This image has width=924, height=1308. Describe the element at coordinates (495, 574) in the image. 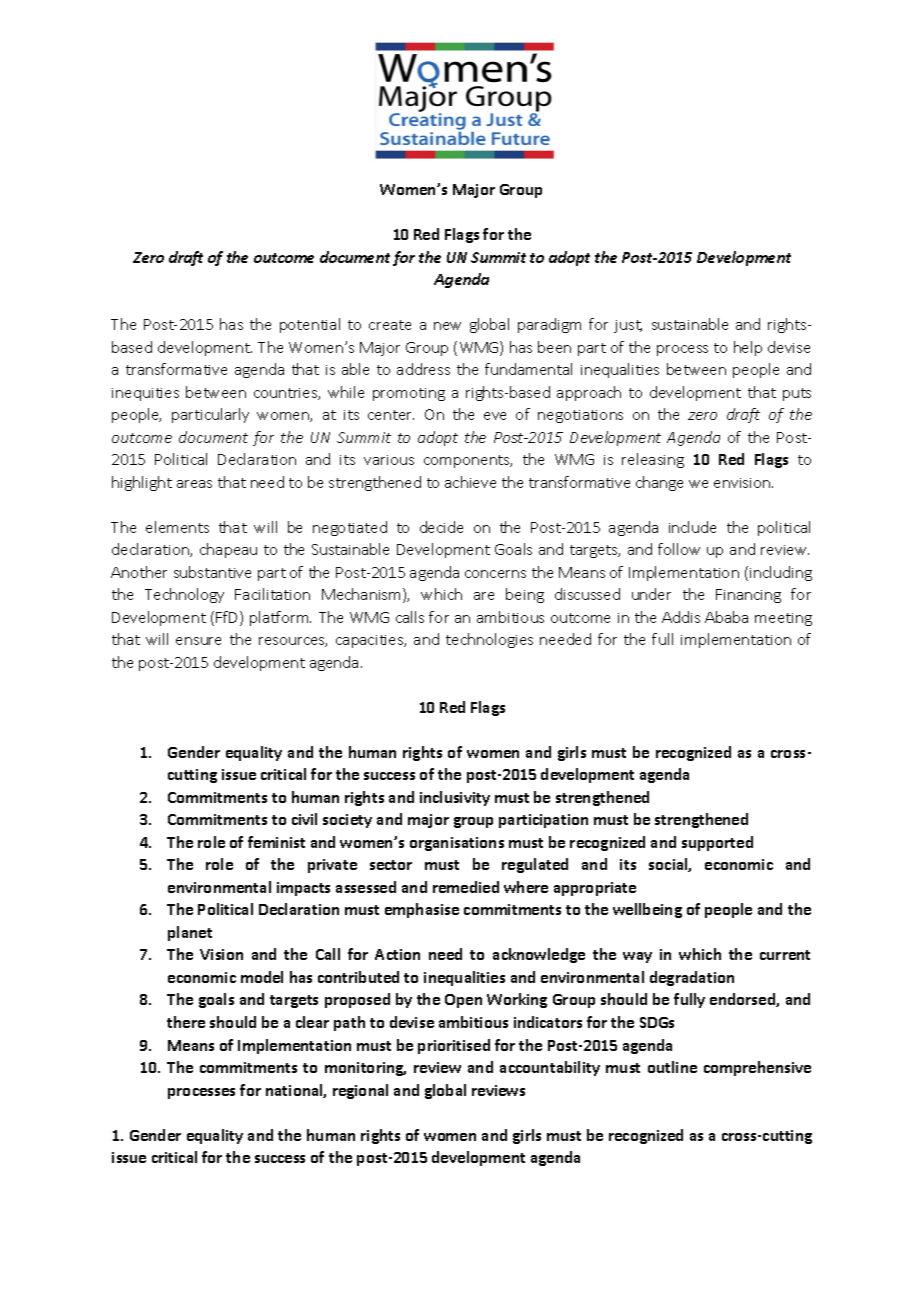

I see `concerns` at that location.
